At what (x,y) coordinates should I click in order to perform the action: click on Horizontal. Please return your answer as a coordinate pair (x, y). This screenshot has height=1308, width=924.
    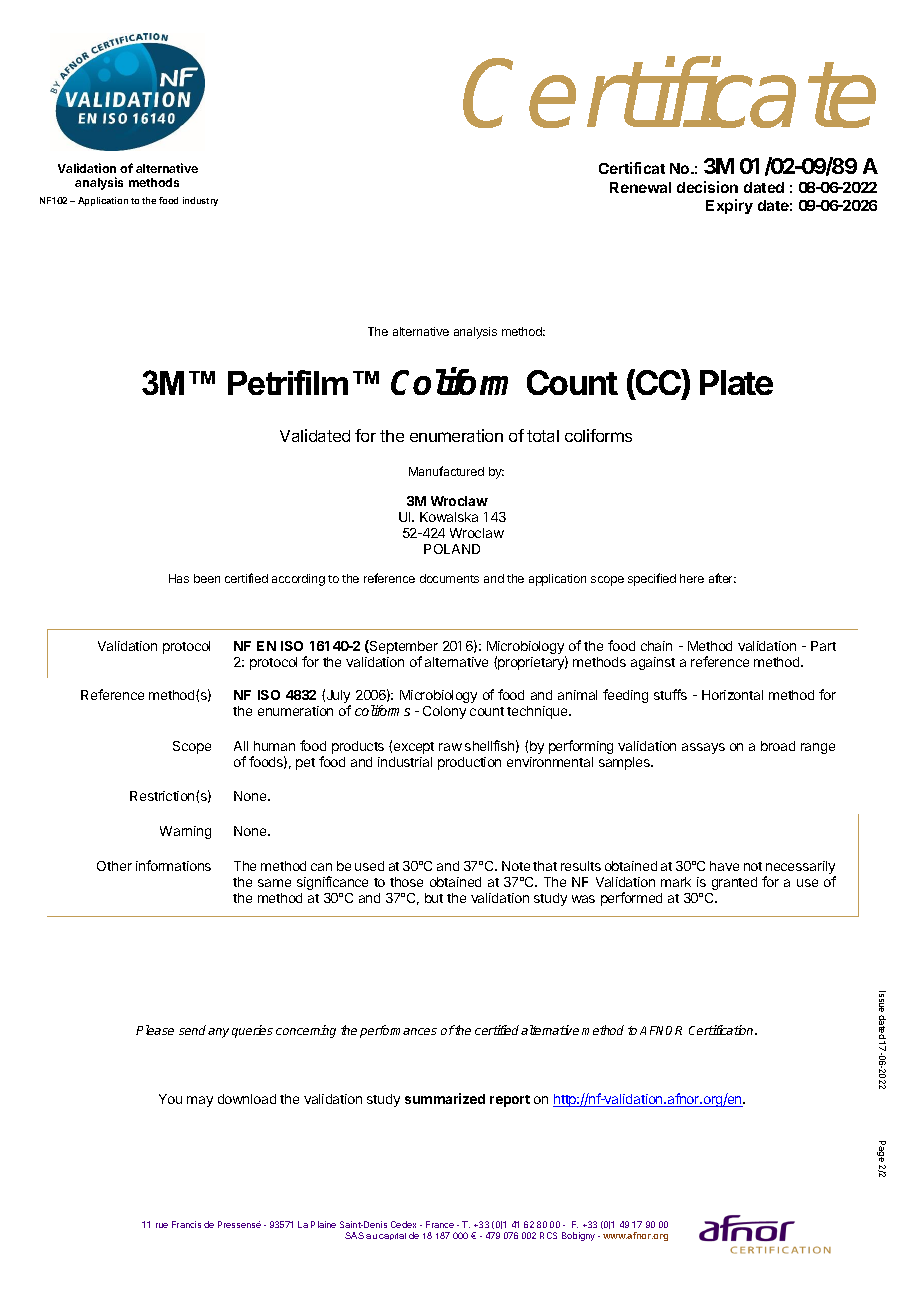
    Looking at the image, I should click on (732, 695).
